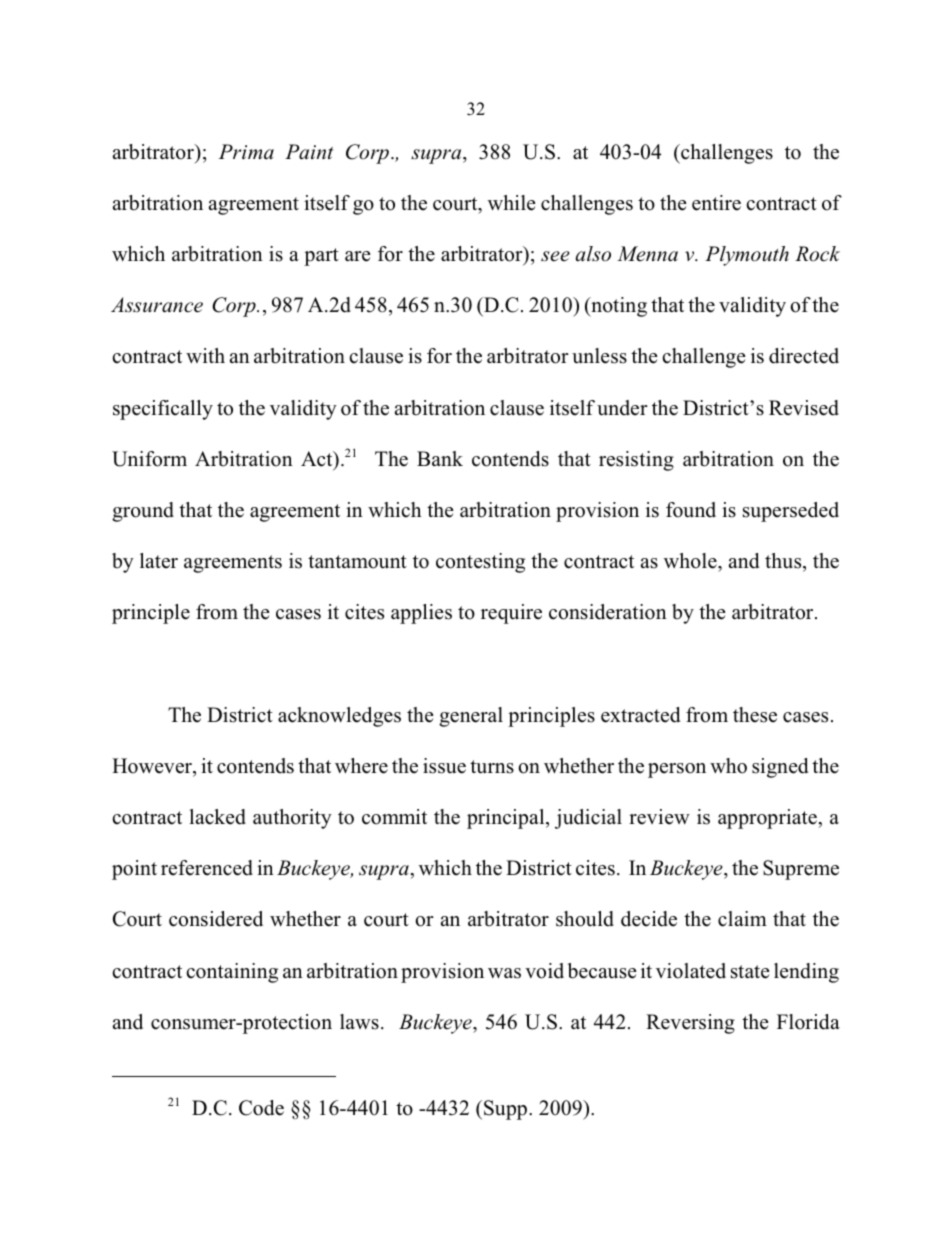 The height and width of the screenshot is (1233, 952). Describe the element at coordinates (492, 767) in the screenshot. I see `turns` at that location.
